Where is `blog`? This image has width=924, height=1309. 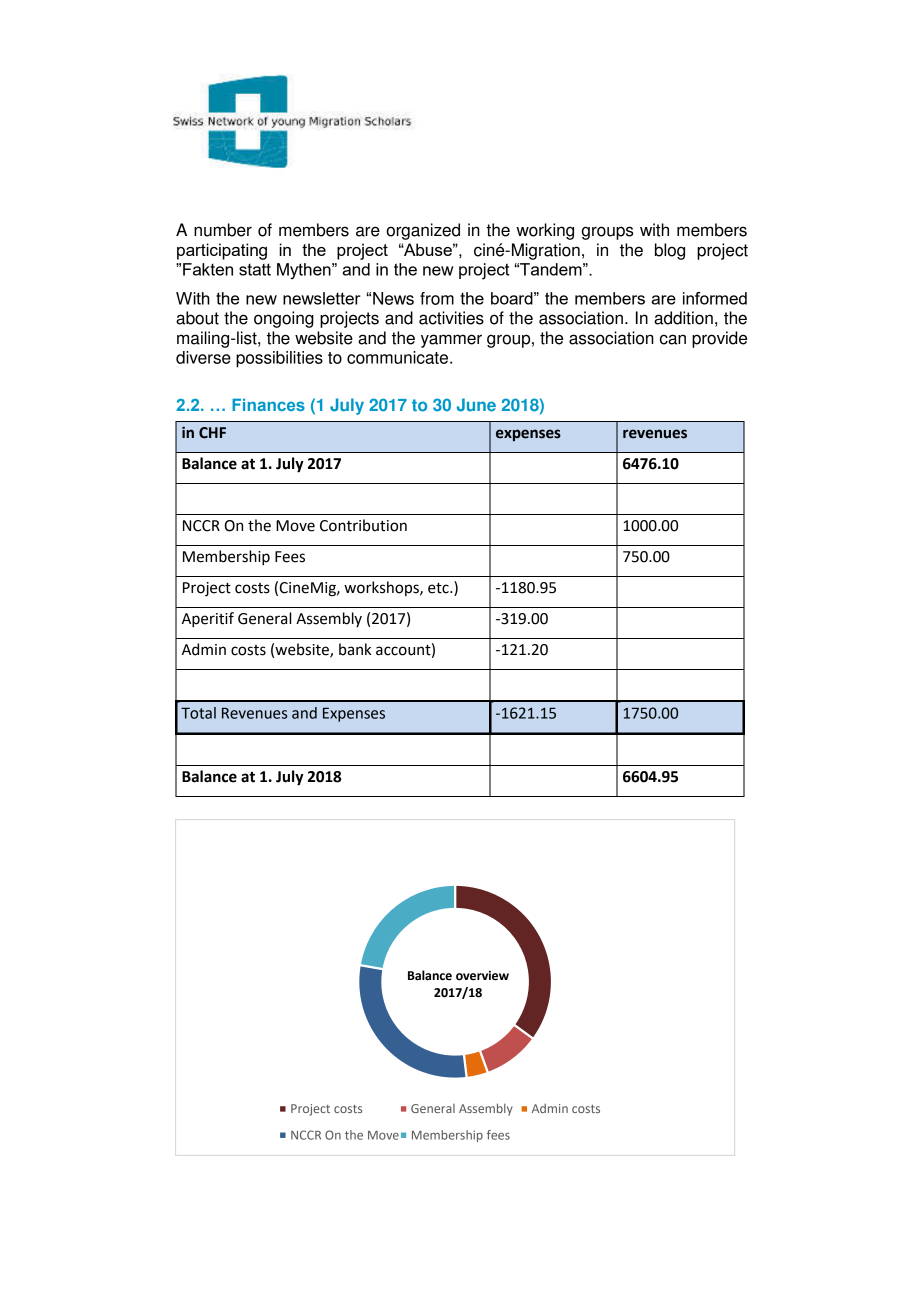
blog is located at coordinates (670, 251).
